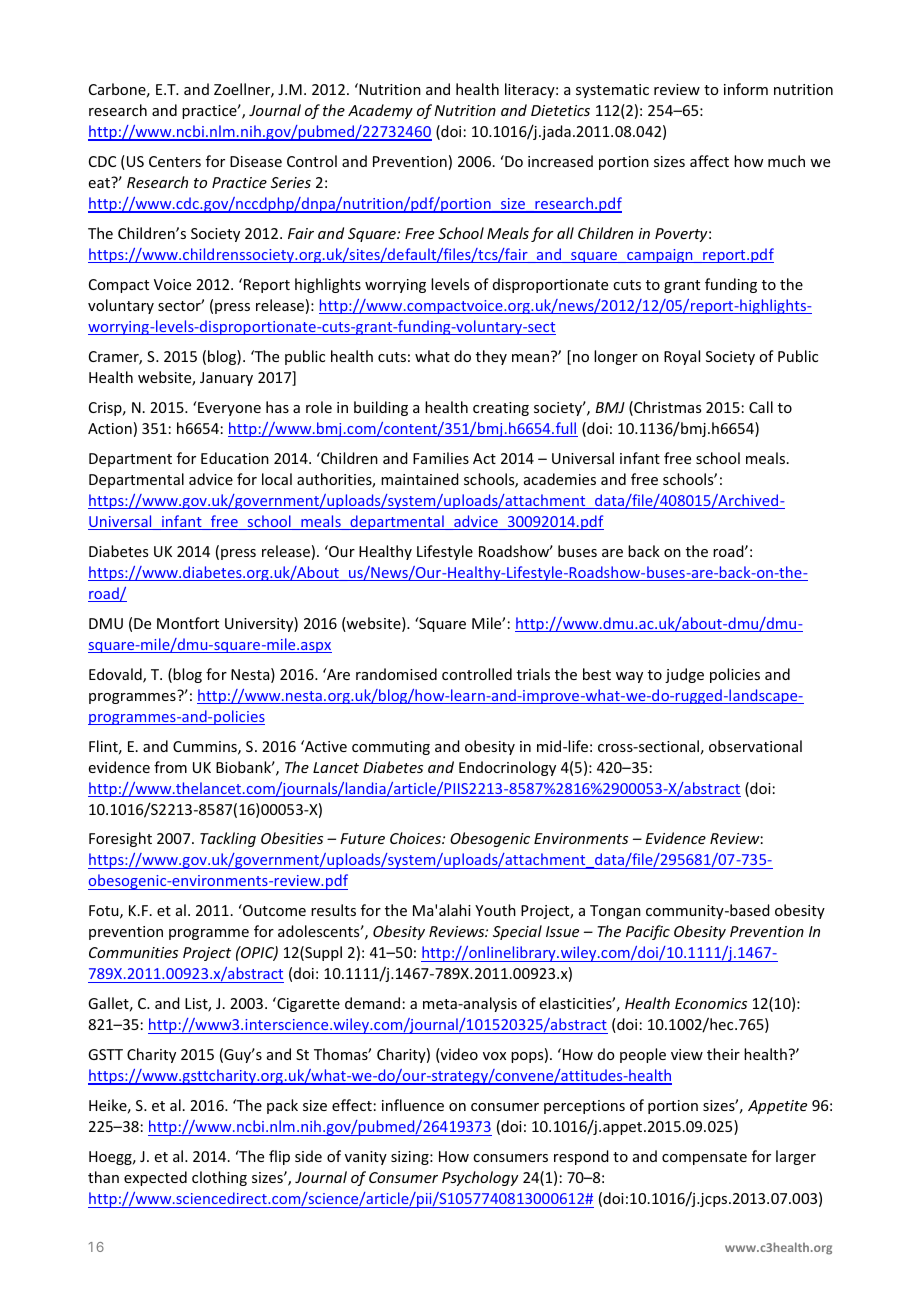 This page has width=924, height=1308. Describe the element at coordinates (155, 1178) in the page. I see `expected` at that location.
